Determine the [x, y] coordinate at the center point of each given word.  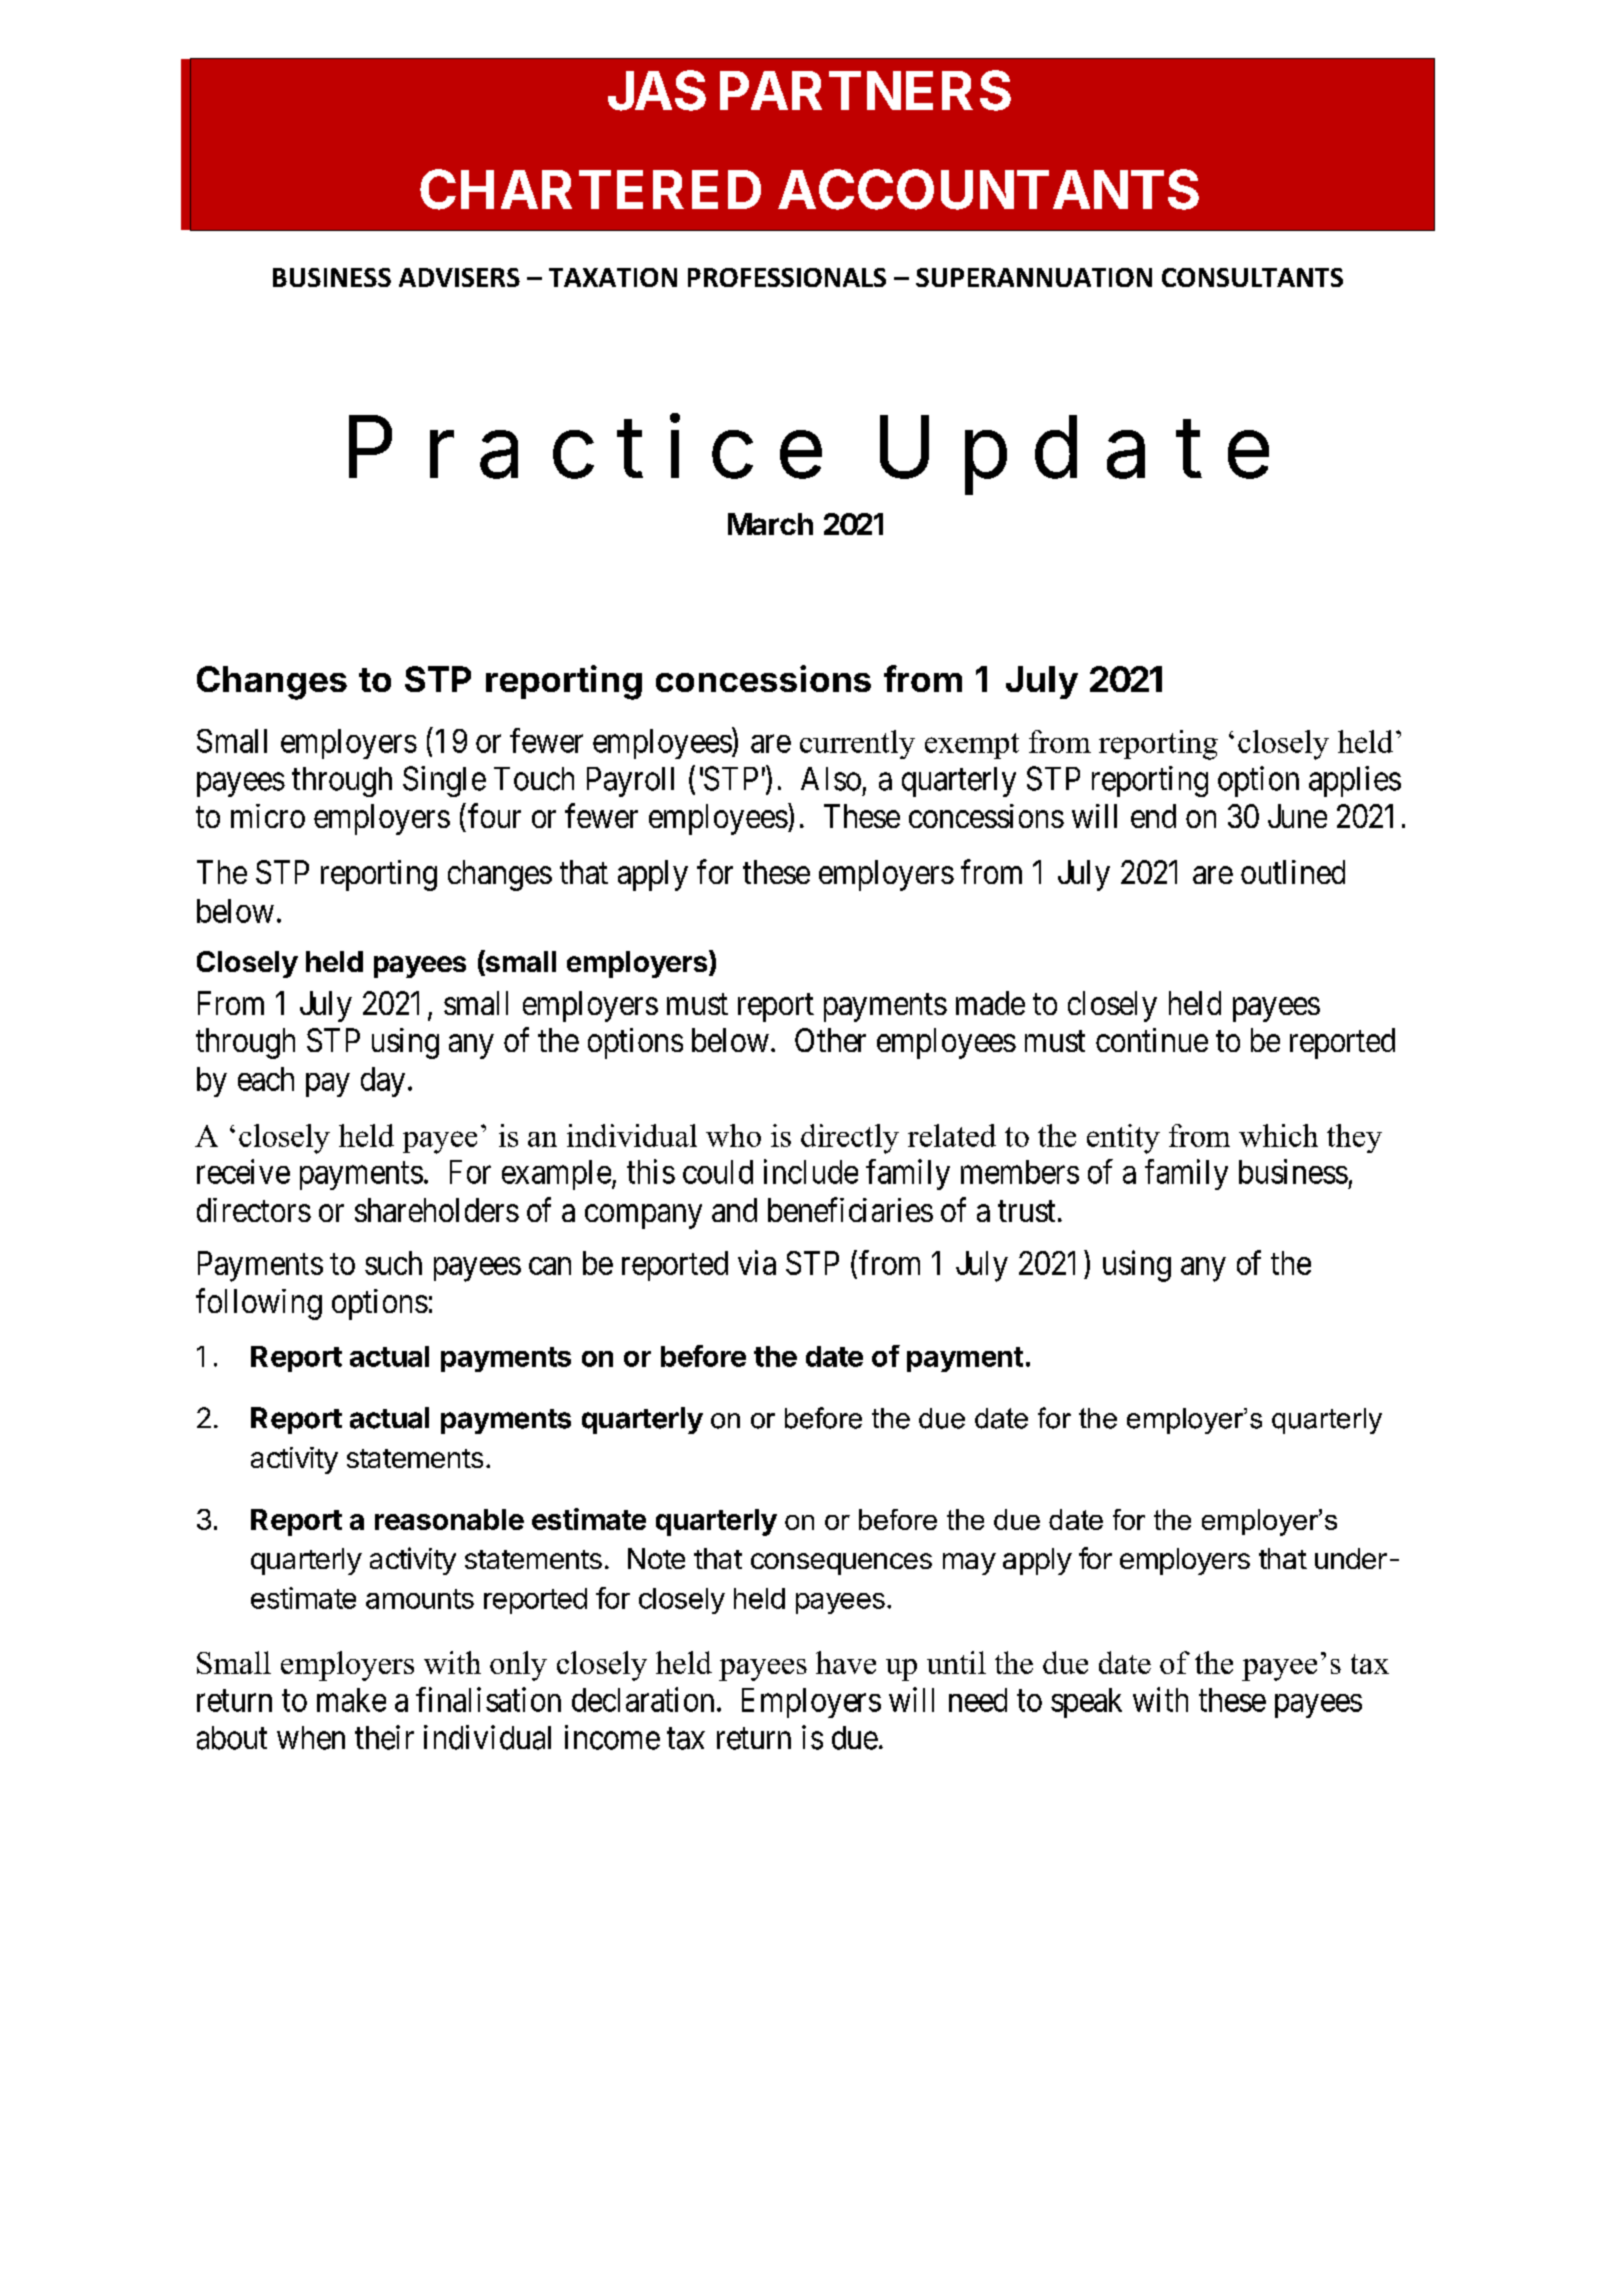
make [351, 1700]
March [770, 524]
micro [268, 816]
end [1153, 816]
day [383, 1082]
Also [831, 779]
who [733, 1135]
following [259, 1304]
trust [1026, 1211]
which [1278, 1135]
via [757, 1262]
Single [444, 781]
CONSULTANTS [1252, 277]
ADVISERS [459, 277]
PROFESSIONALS [787, 277]
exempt [972, 746]
